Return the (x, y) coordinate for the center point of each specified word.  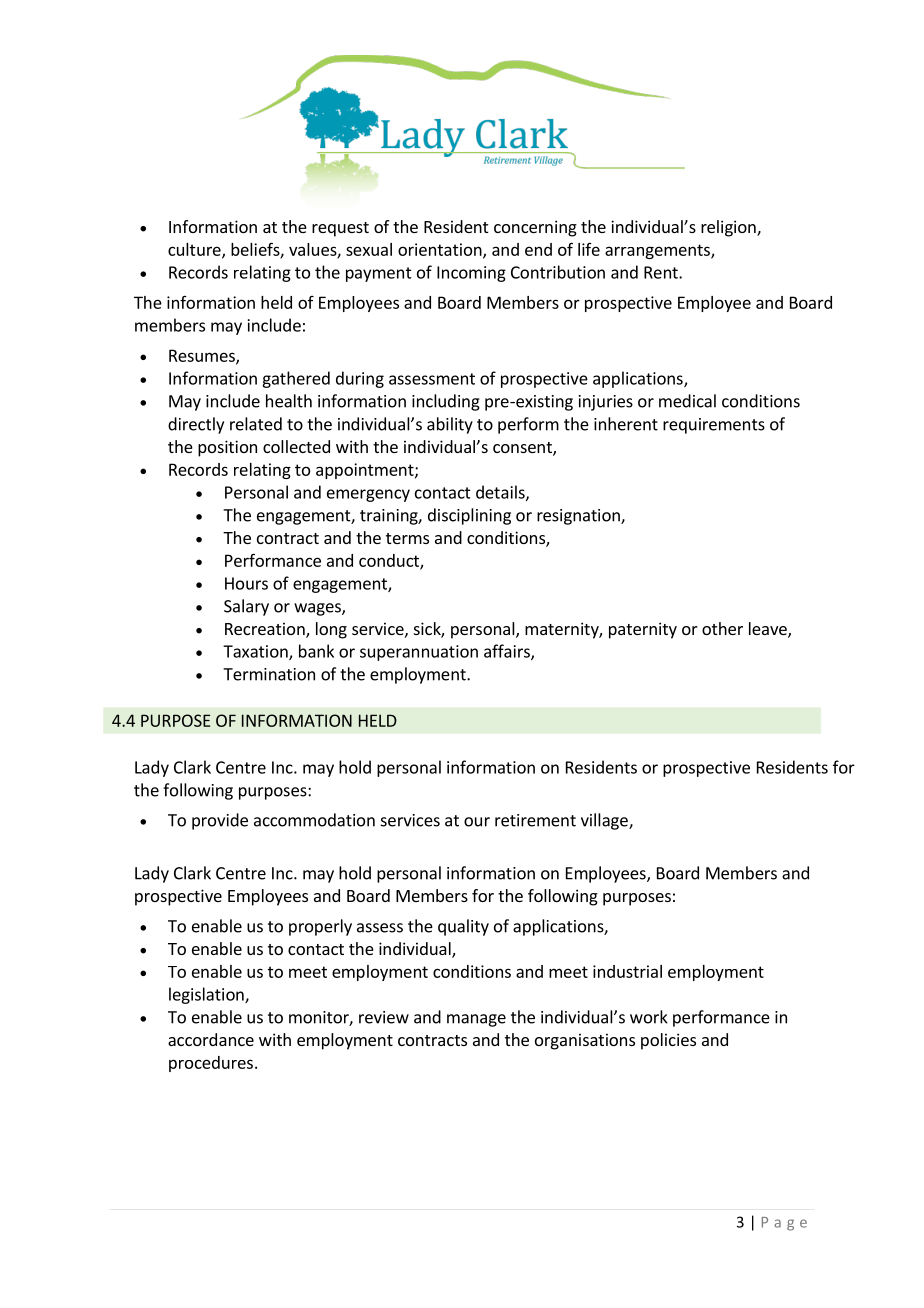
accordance (211, 1039)
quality (463, 927)
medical (687, 401)
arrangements (658, 251)
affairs (508, 652)
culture (195, 250)
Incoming (471, 274)
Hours (246, 583)
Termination (269, 674)
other (722, 628)
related (256, 424)
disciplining (469, 516)
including (446, 402)
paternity (643, 630)
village (605, 821)
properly (320, 927)
